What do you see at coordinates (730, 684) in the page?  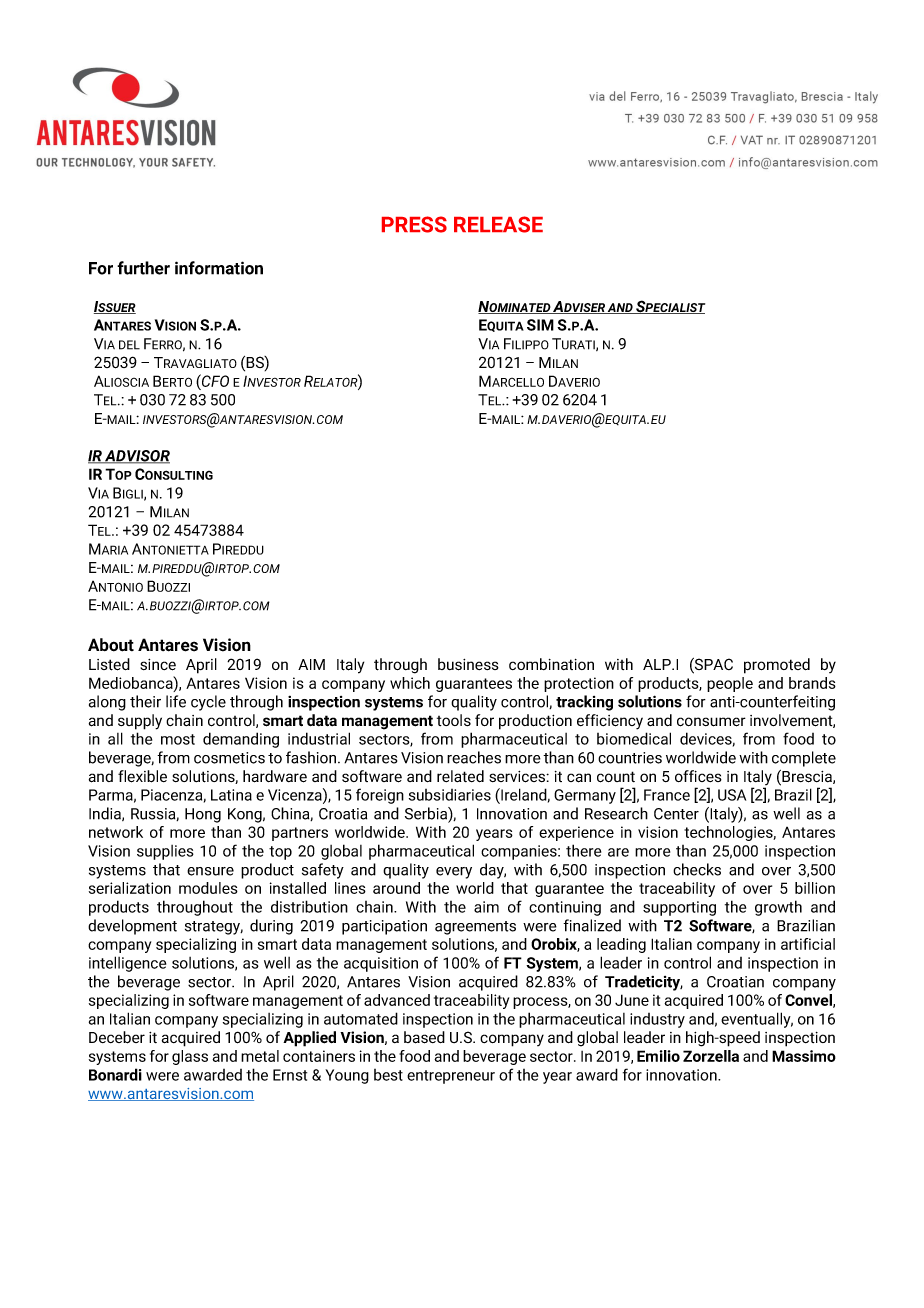 I see `people` at bounding box center [730, 684].
